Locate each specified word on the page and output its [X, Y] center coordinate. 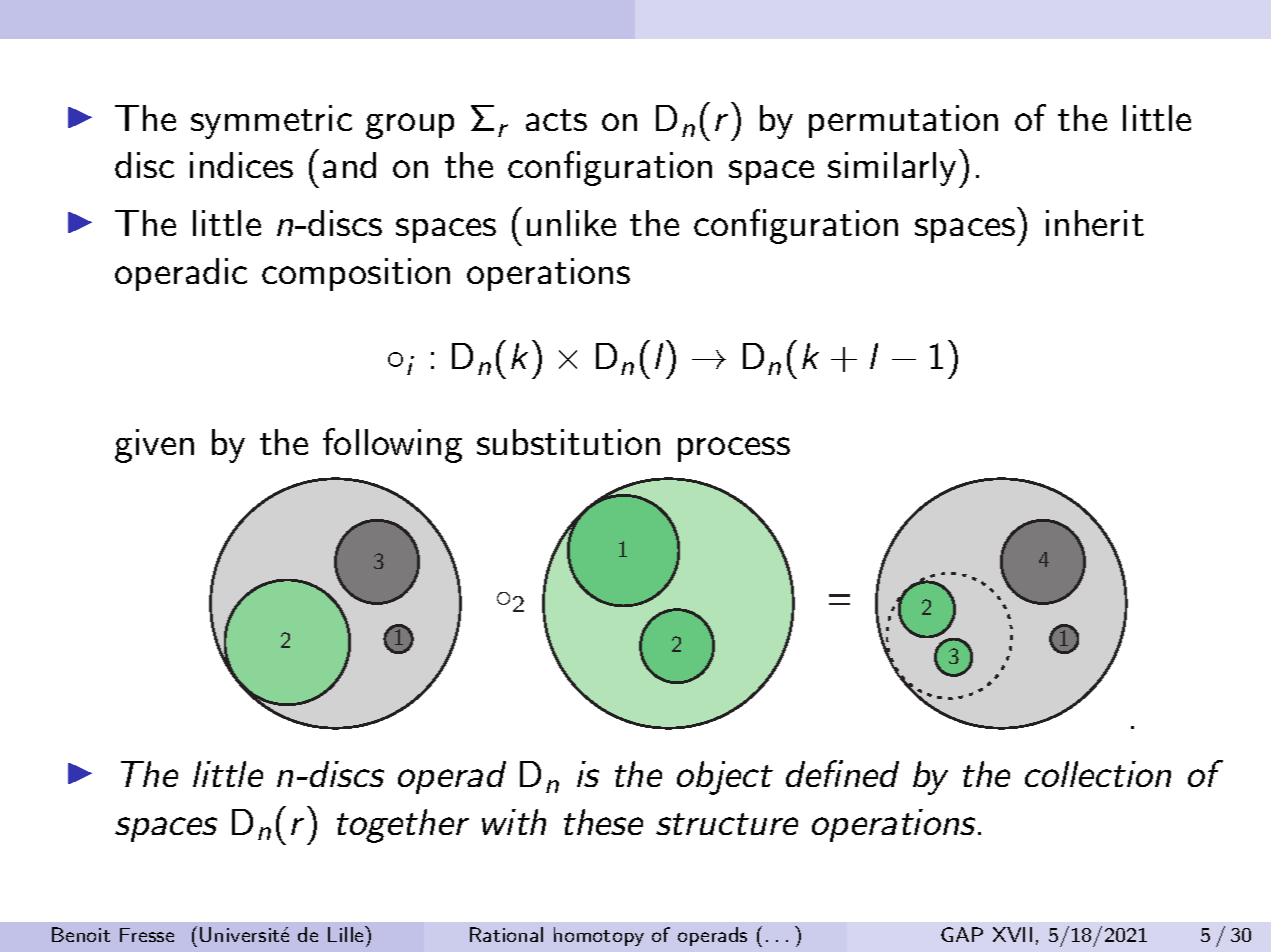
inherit [1095, 223]
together [403, 826]
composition [356, 274]
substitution [568, 442]
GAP [962, 934]
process [734, 449]
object [725, 778]
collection [1098, 774]
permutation [903, 121]
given [154, 446]
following [392, 445]
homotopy [599, 936]
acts [556, 120]
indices [241, 165]
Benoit [81, 934]
